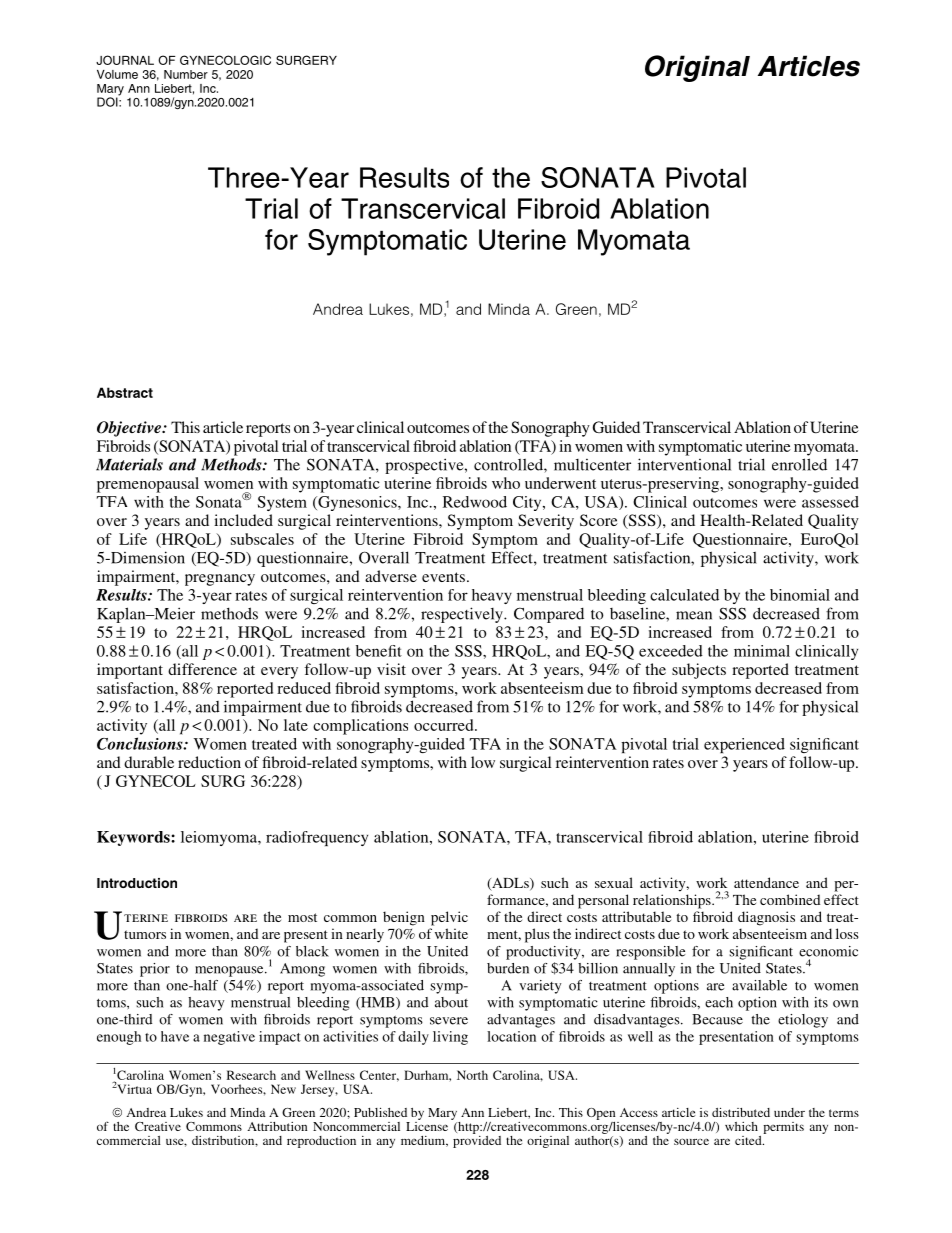  Describe the element at coordinates (251, 1075) in the image. I see `Research` at that location.
